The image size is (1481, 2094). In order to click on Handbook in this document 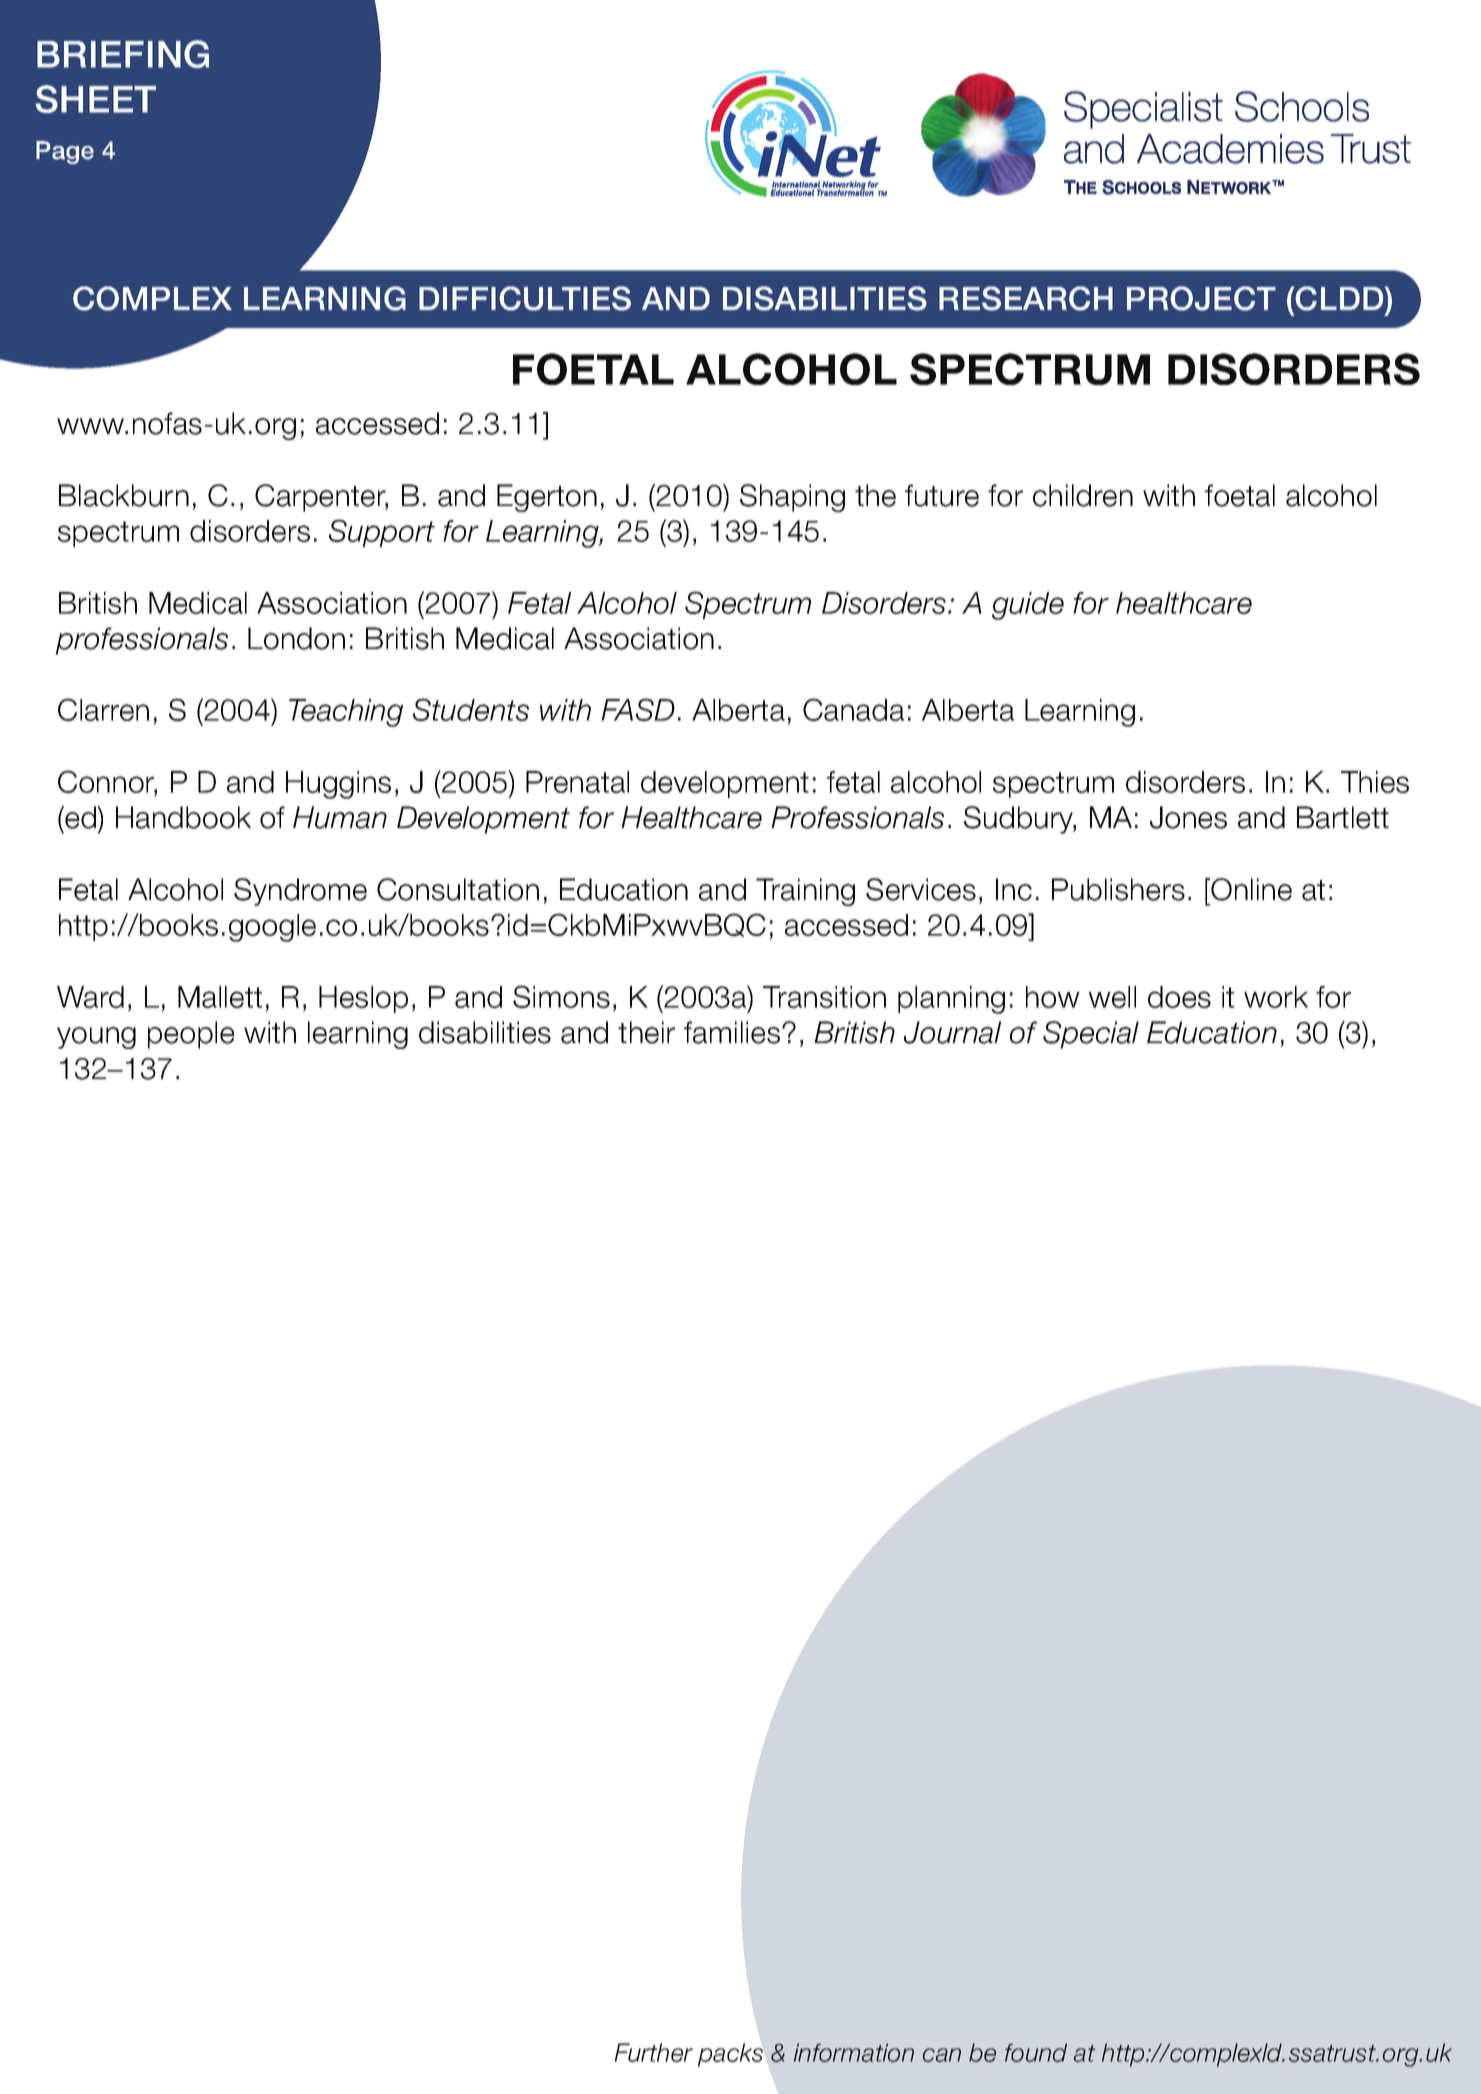, I will do `click(183, 817)`.
